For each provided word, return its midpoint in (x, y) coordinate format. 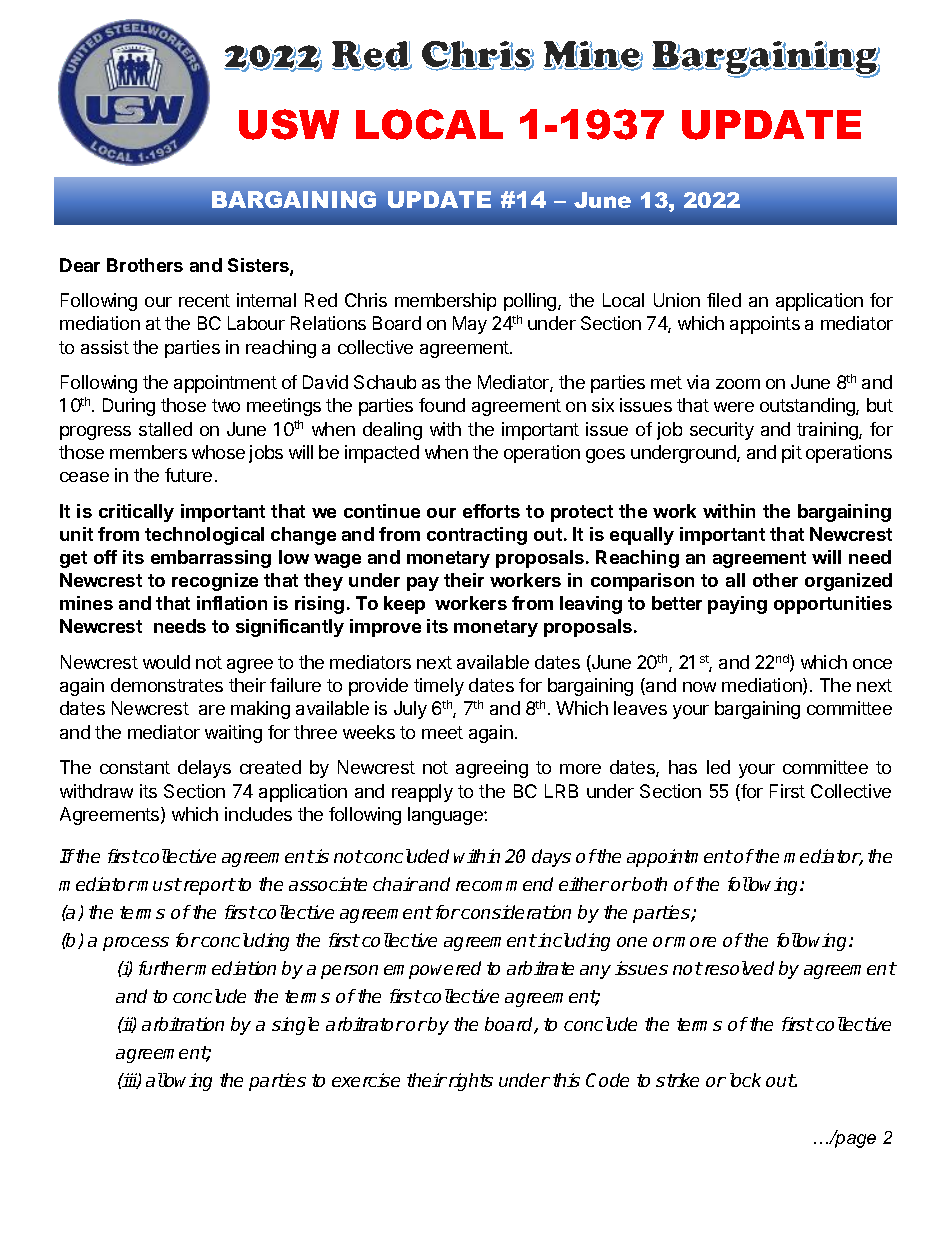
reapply (422, 793)
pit (792, 454)
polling (531, 302)
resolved (738, 968)
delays (204, 769)
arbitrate (540, 968)
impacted (382, 454)
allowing (179, 1082)
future (188, 475)
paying (737, 605)
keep (404, 605)
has (683, 767)
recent (204, 300)
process (136, 944)
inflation (232, 603)
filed (724, 300)
